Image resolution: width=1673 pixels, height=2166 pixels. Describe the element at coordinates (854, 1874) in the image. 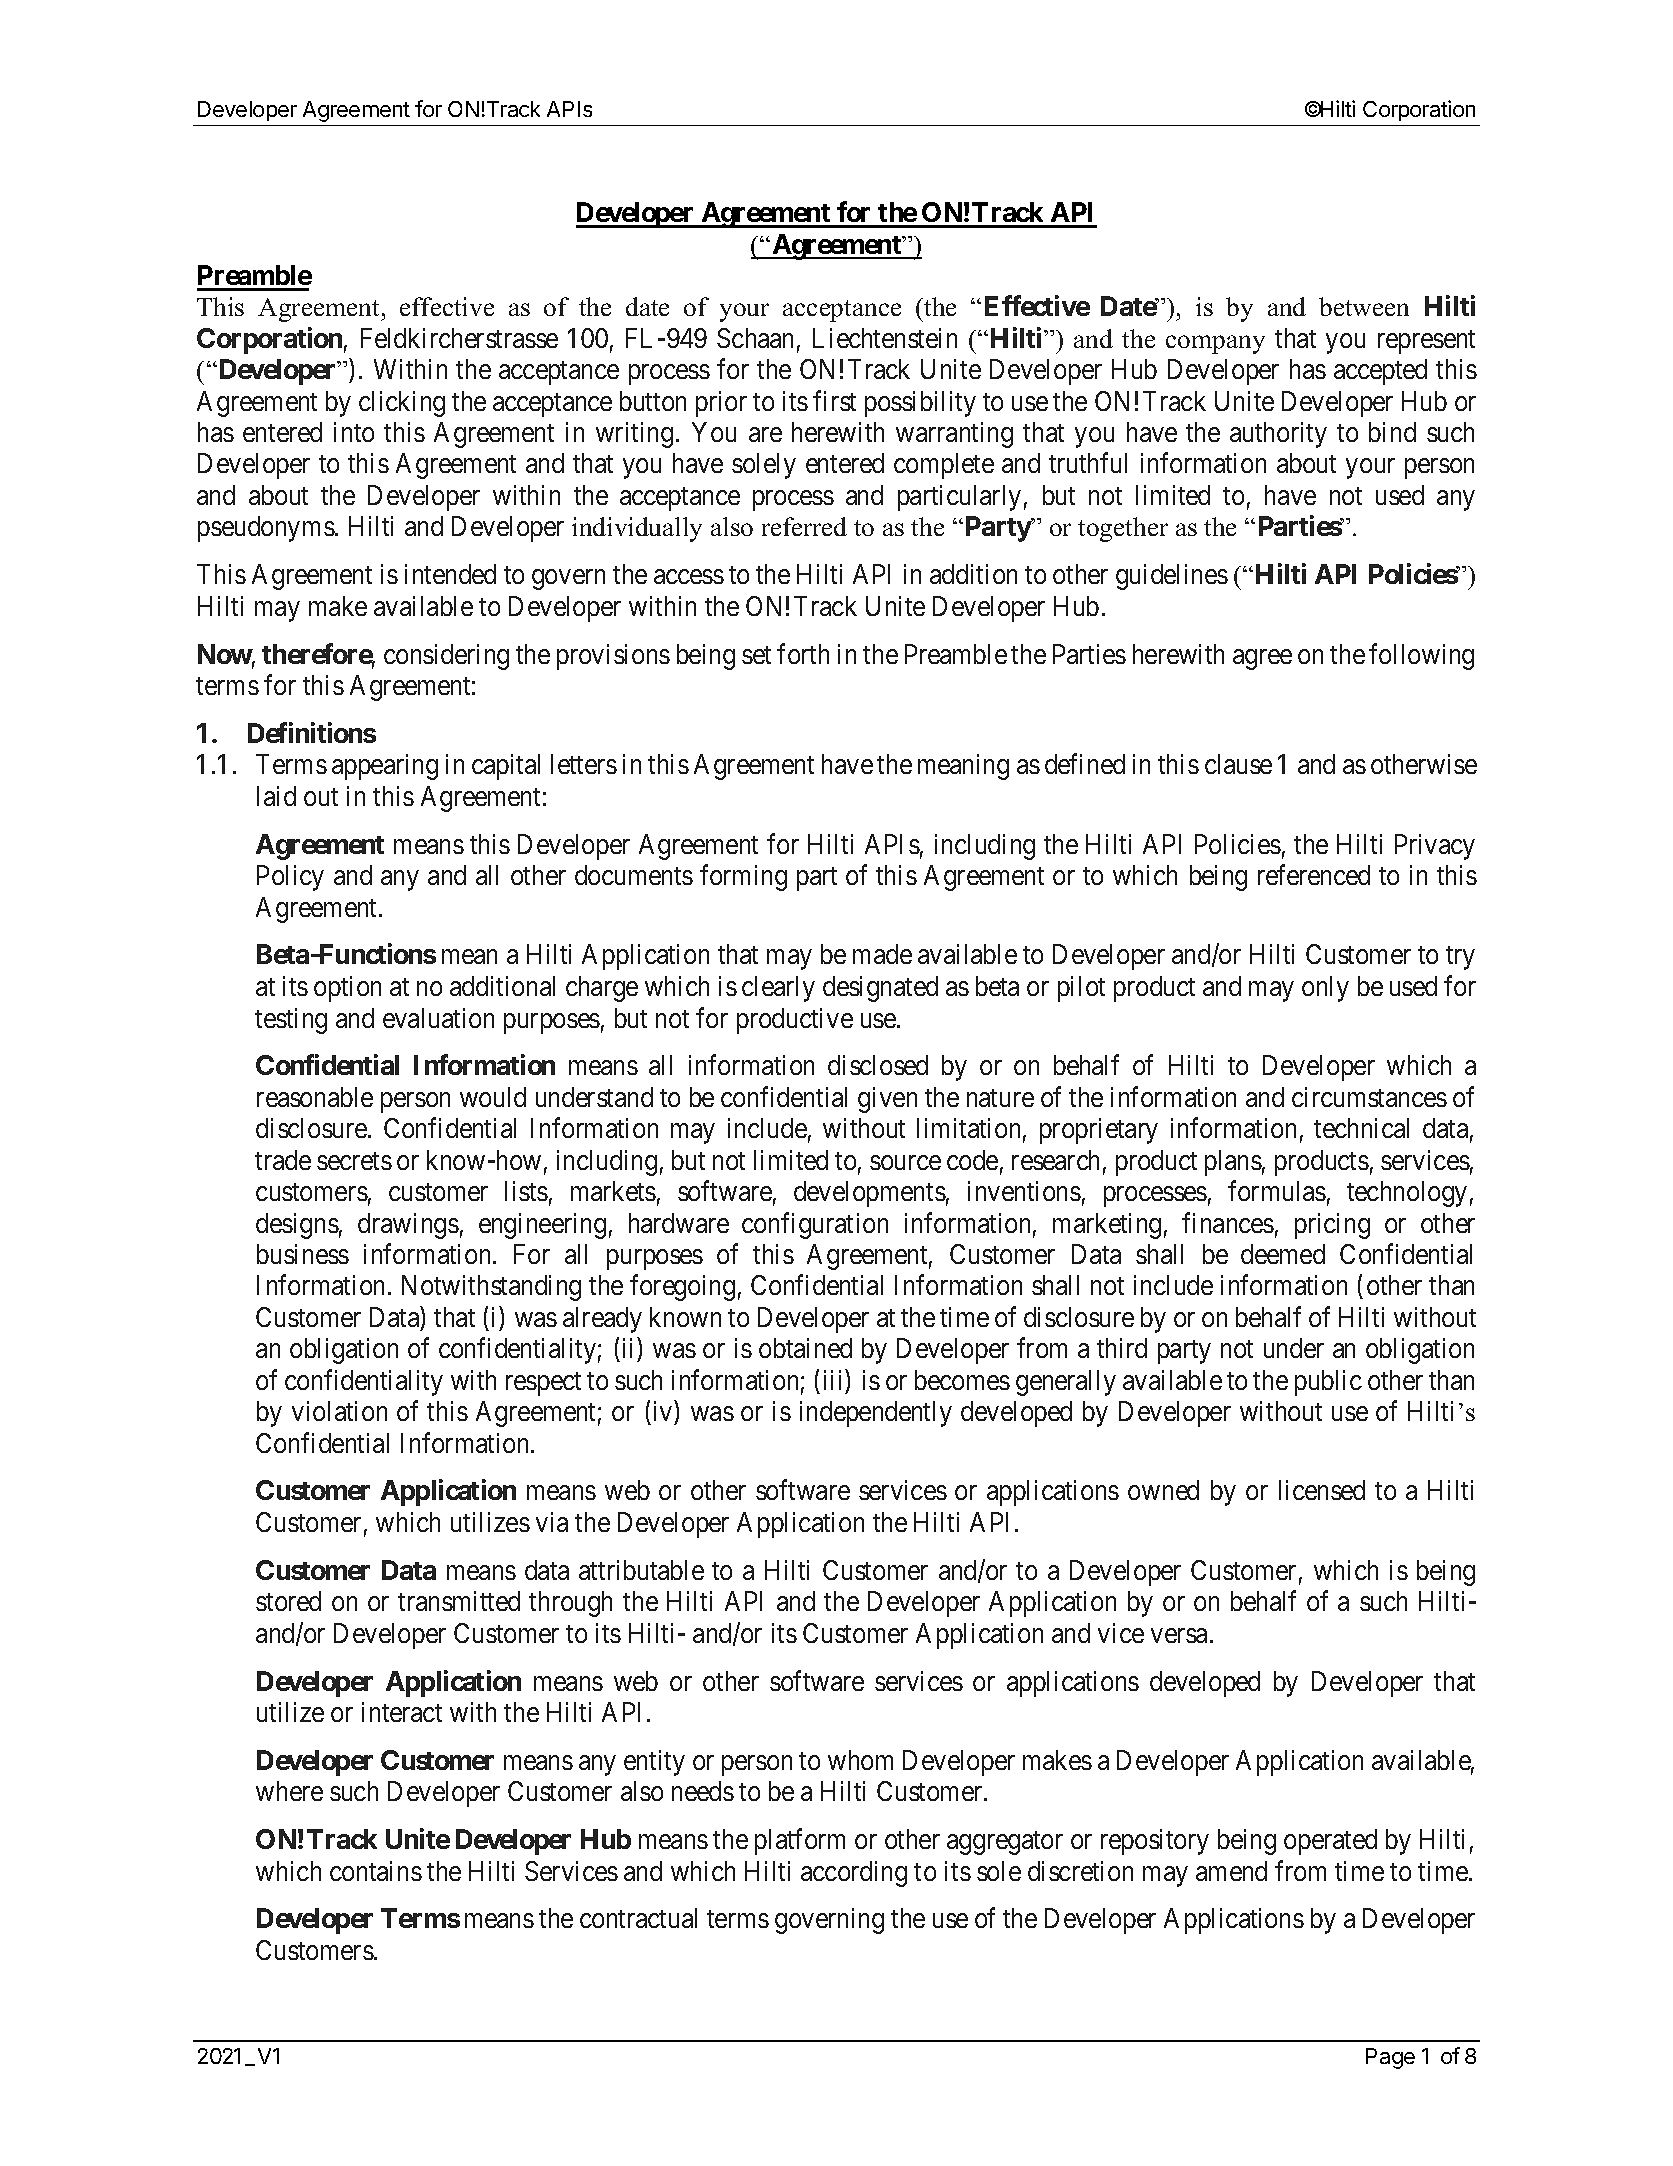

I see `according` at that location.
